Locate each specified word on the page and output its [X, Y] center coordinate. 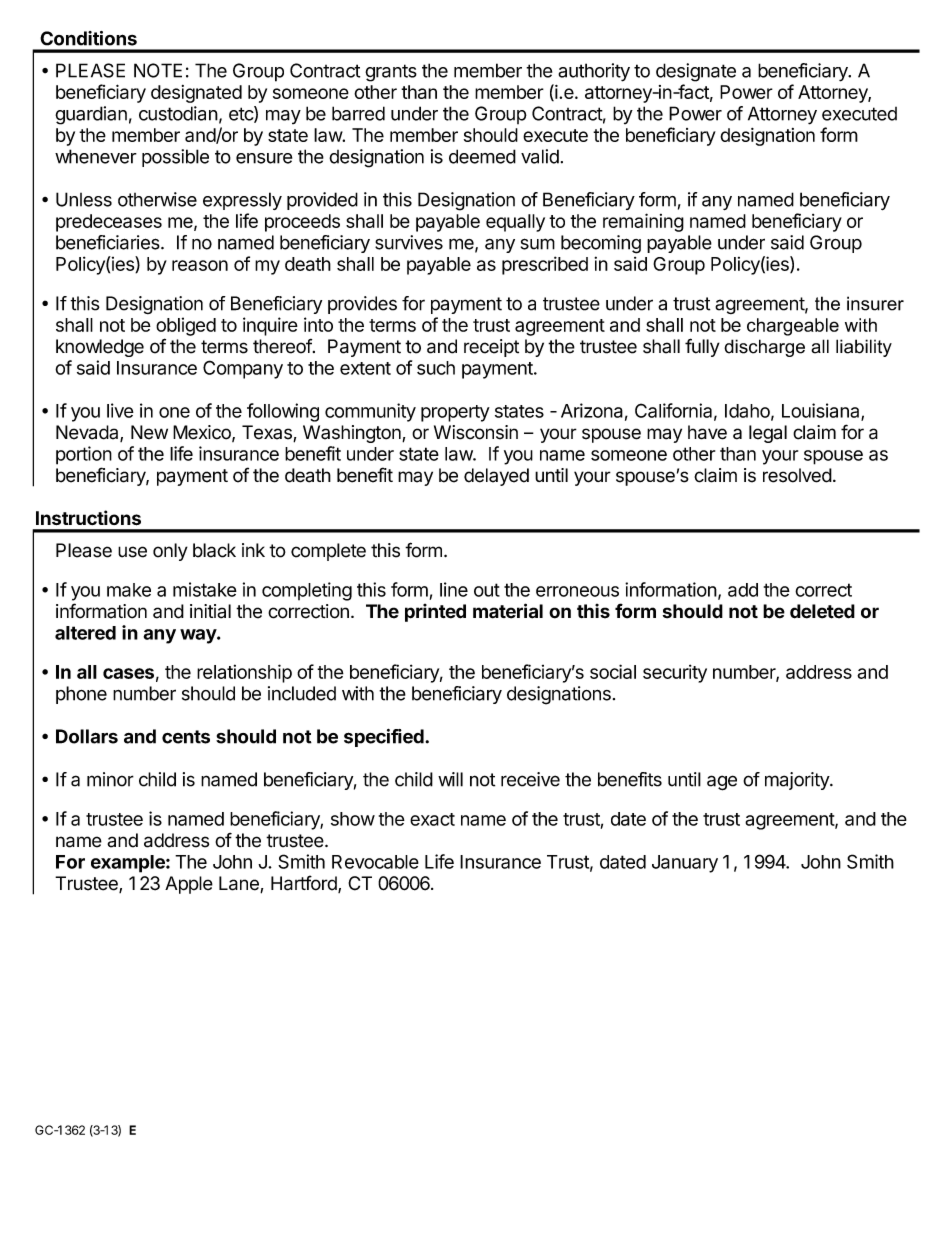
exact [432, 819]
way [199, 636]
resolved [797, 475]
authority [594, 72]
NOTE [158, 70]
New [149, 432]
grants [391, 73]
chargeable [793, 327]
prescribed [545, 265]
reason [200, 265]
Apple [189, 885]
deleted [822, 611]
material [508, 611]
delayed [496, 477]
